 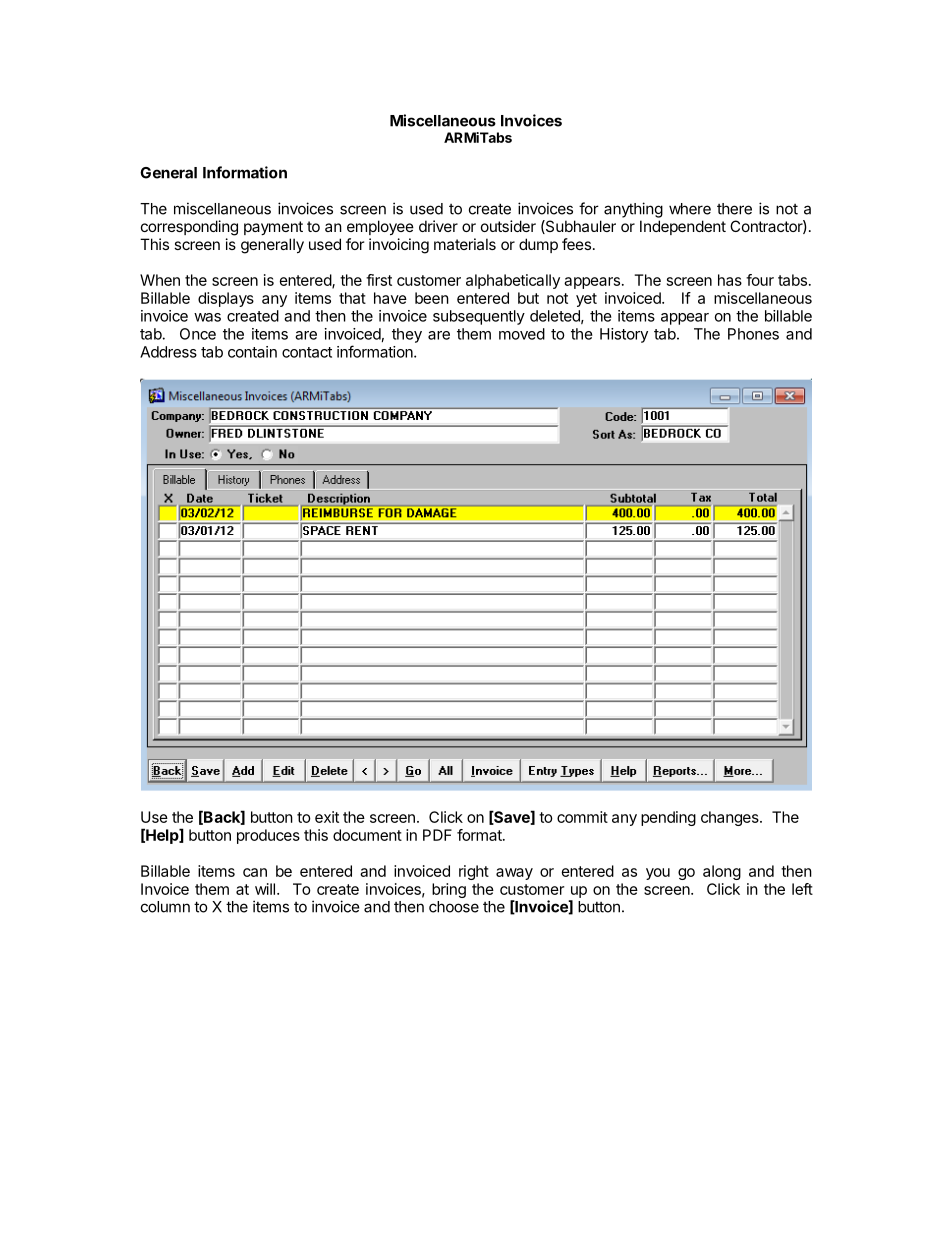 I want to click on Phones, so click(x=753, y=334).
